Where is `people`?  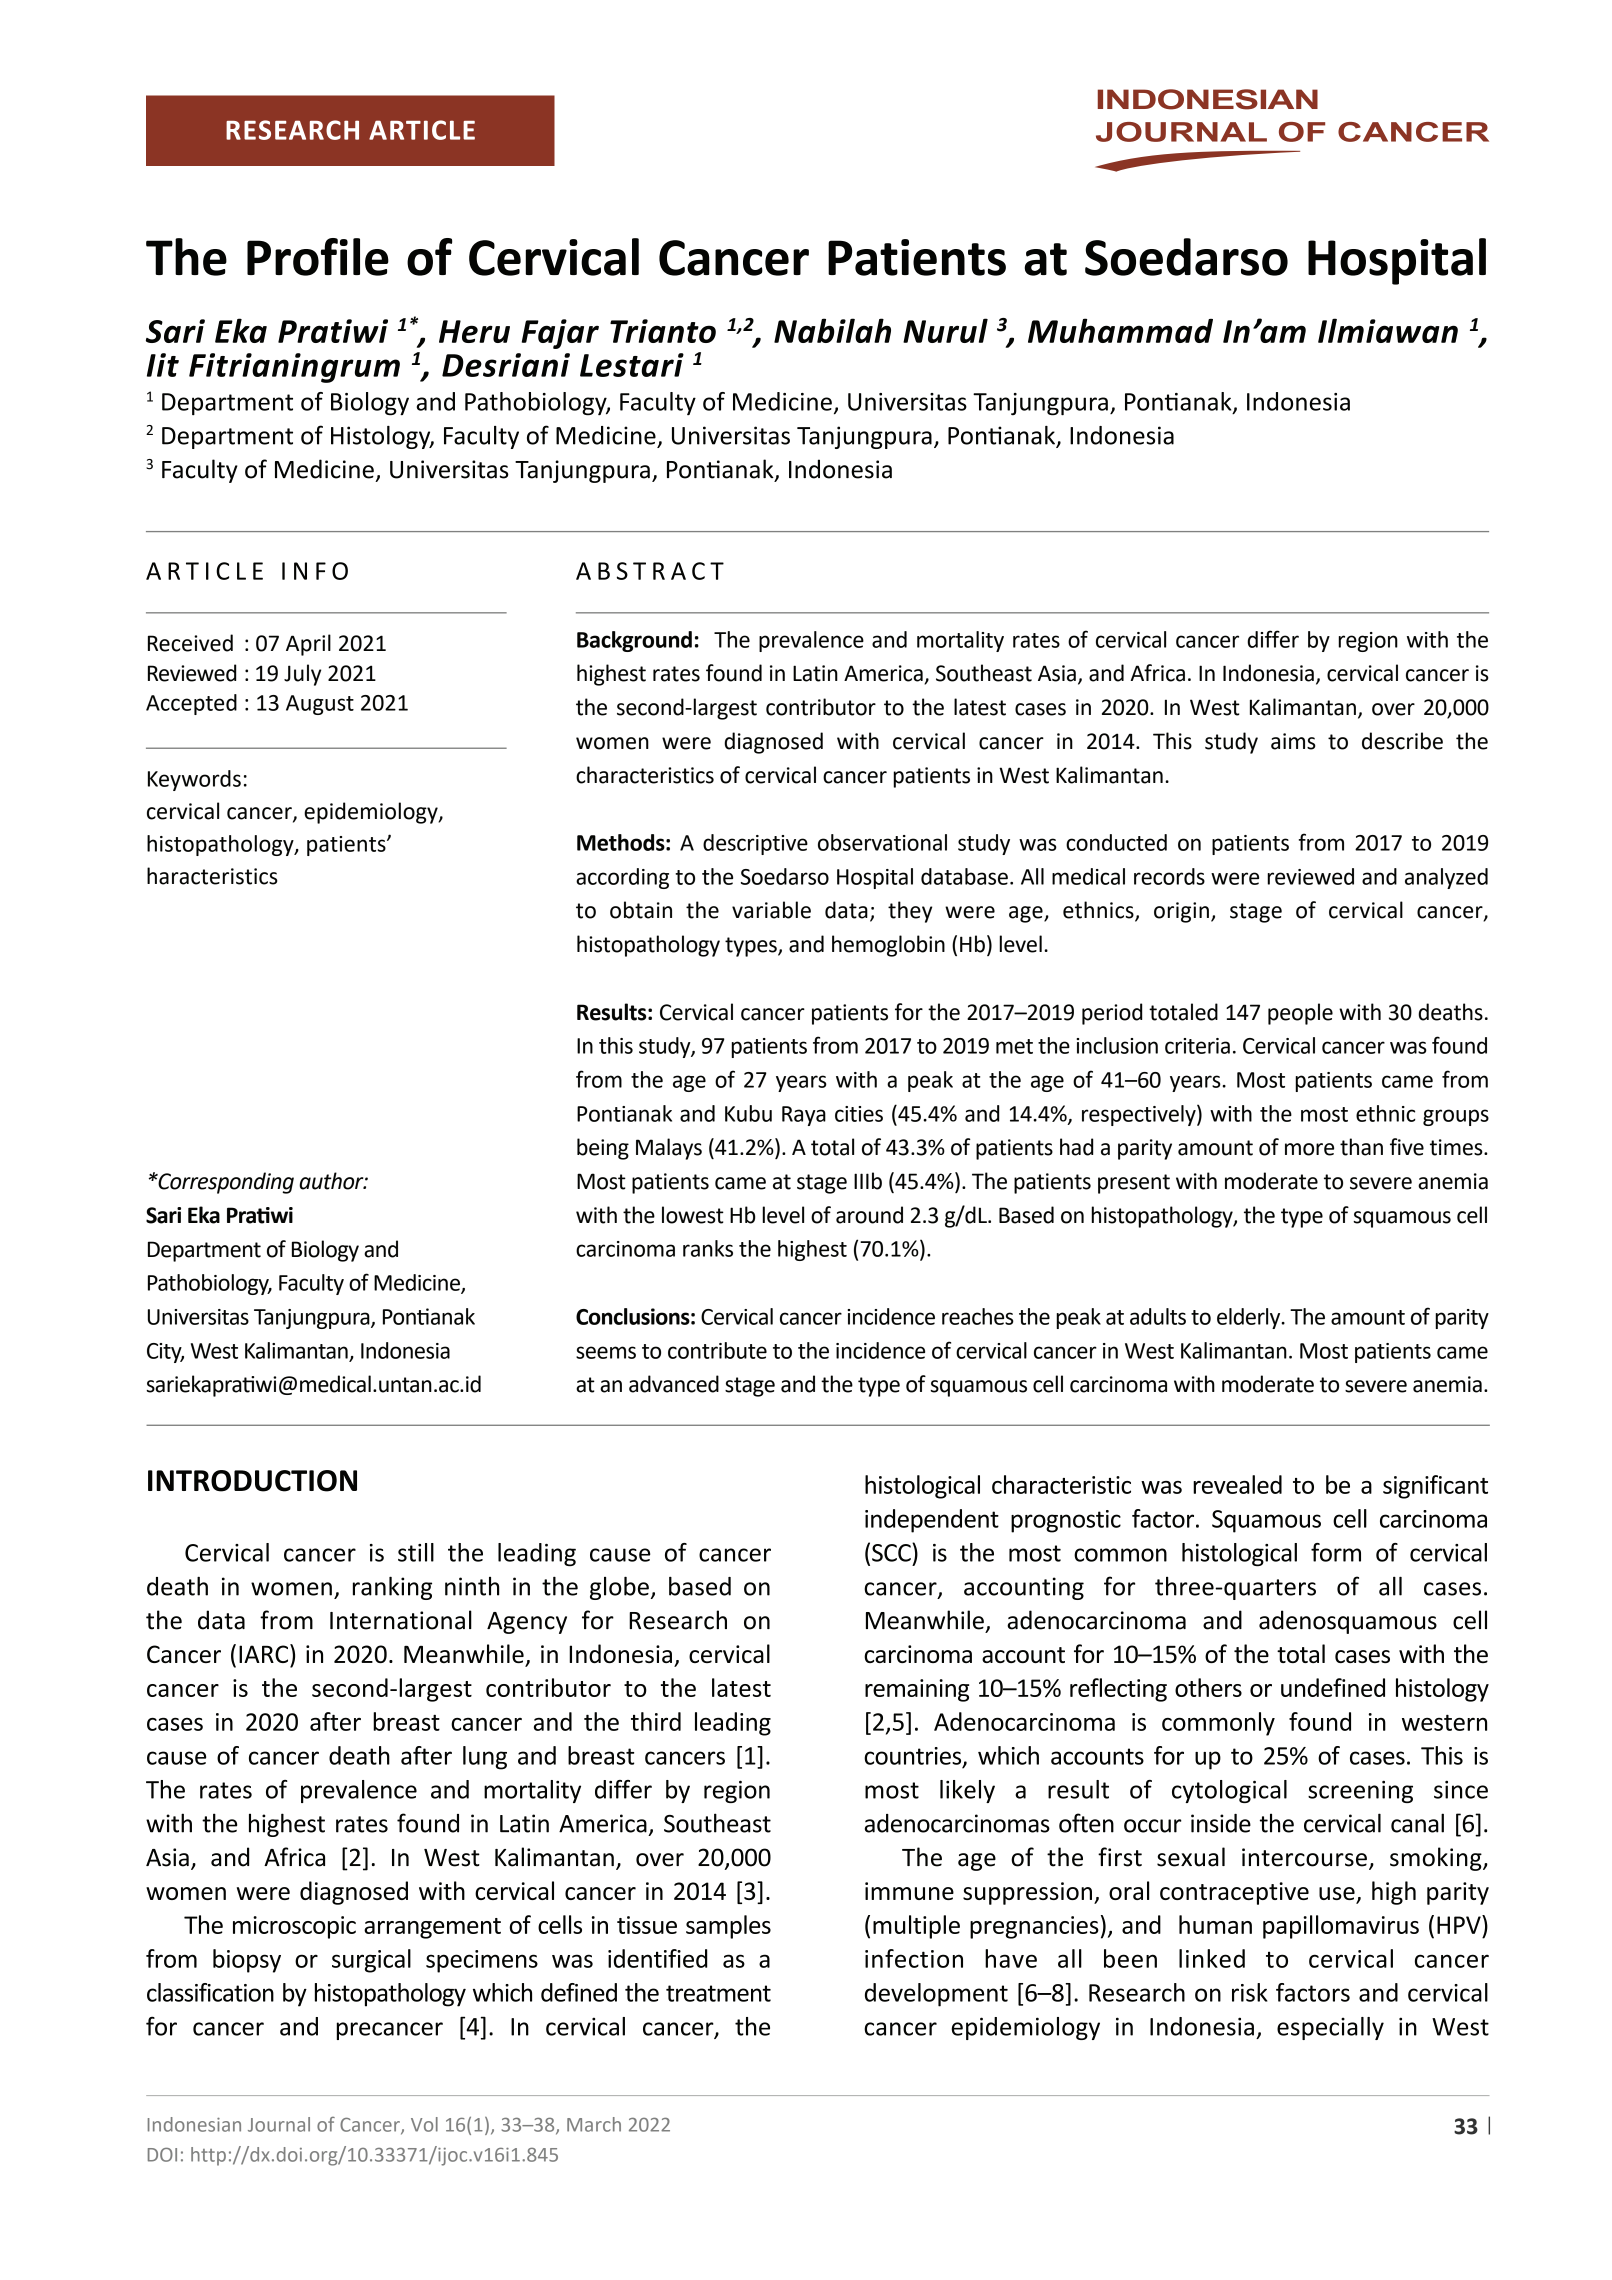
people is located at coordinates (1300, 1014).
